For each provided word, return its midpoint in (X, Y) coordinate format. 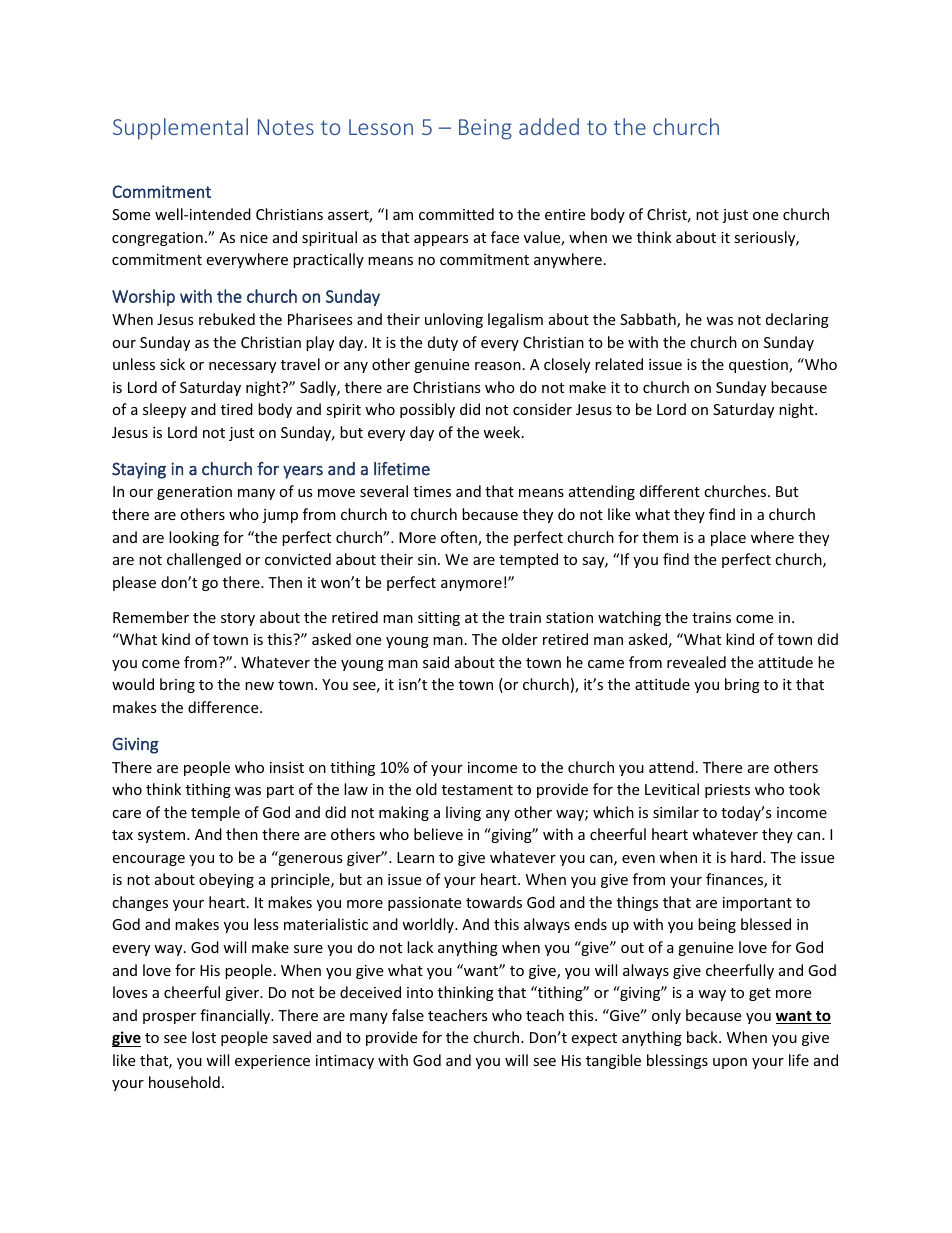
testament (477, 790)
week (503, 432)
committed (456, 214)
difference (224, 707)
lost (204, 1037)
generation (194, 493)
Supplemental (180, 129)
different (670, 491)
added (549, 126)
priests (727, 791)
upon (730, 1063)
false (408, 1015)
